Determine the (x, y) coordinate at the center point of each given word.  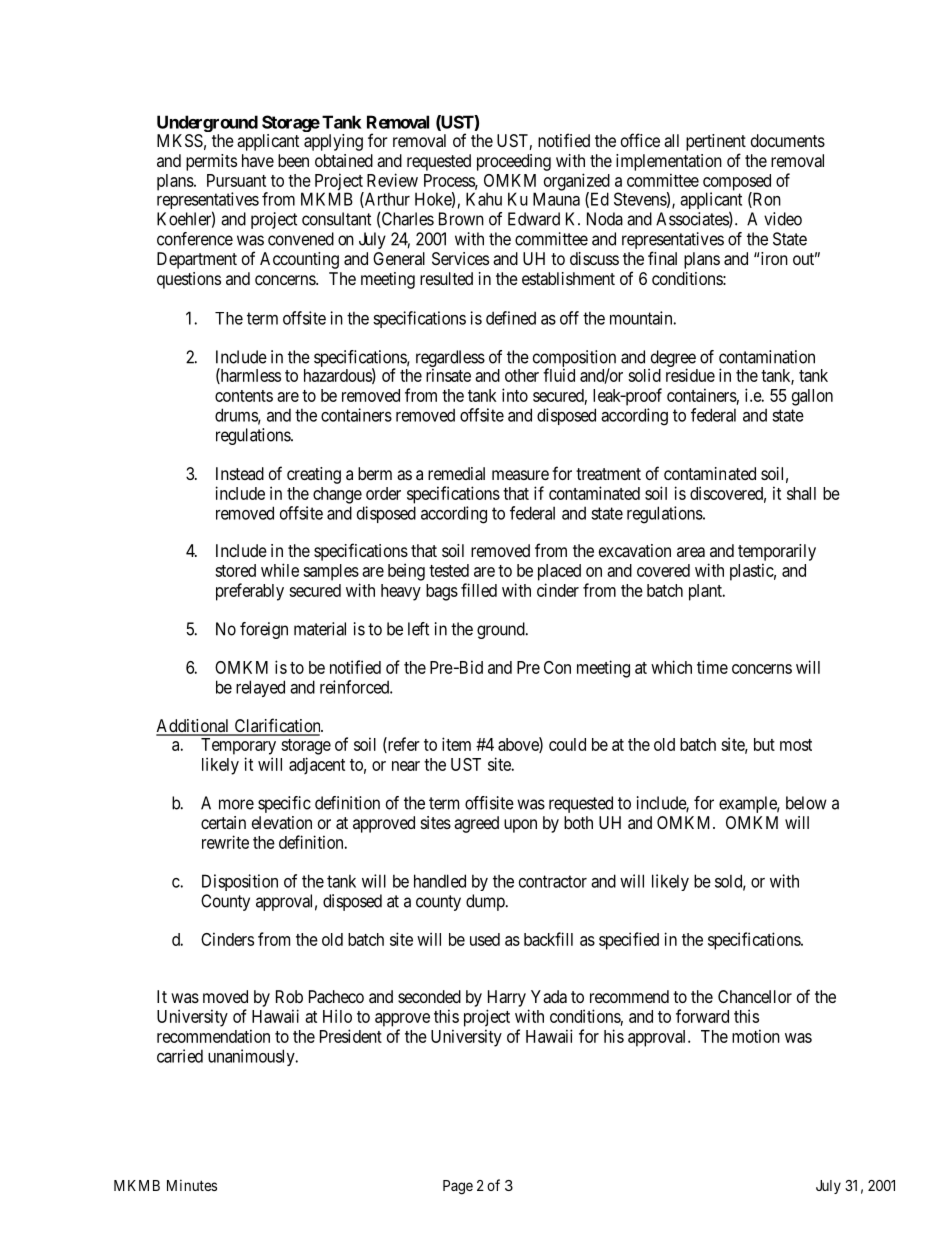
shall (801, 493)
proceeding (514, 162)
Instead (240, 473)
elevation (282, 822)
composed (737, 183)
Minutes (192, 1185)
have (258, 160)
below (806, 803)
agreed (476, 824)
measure (520, 475)
